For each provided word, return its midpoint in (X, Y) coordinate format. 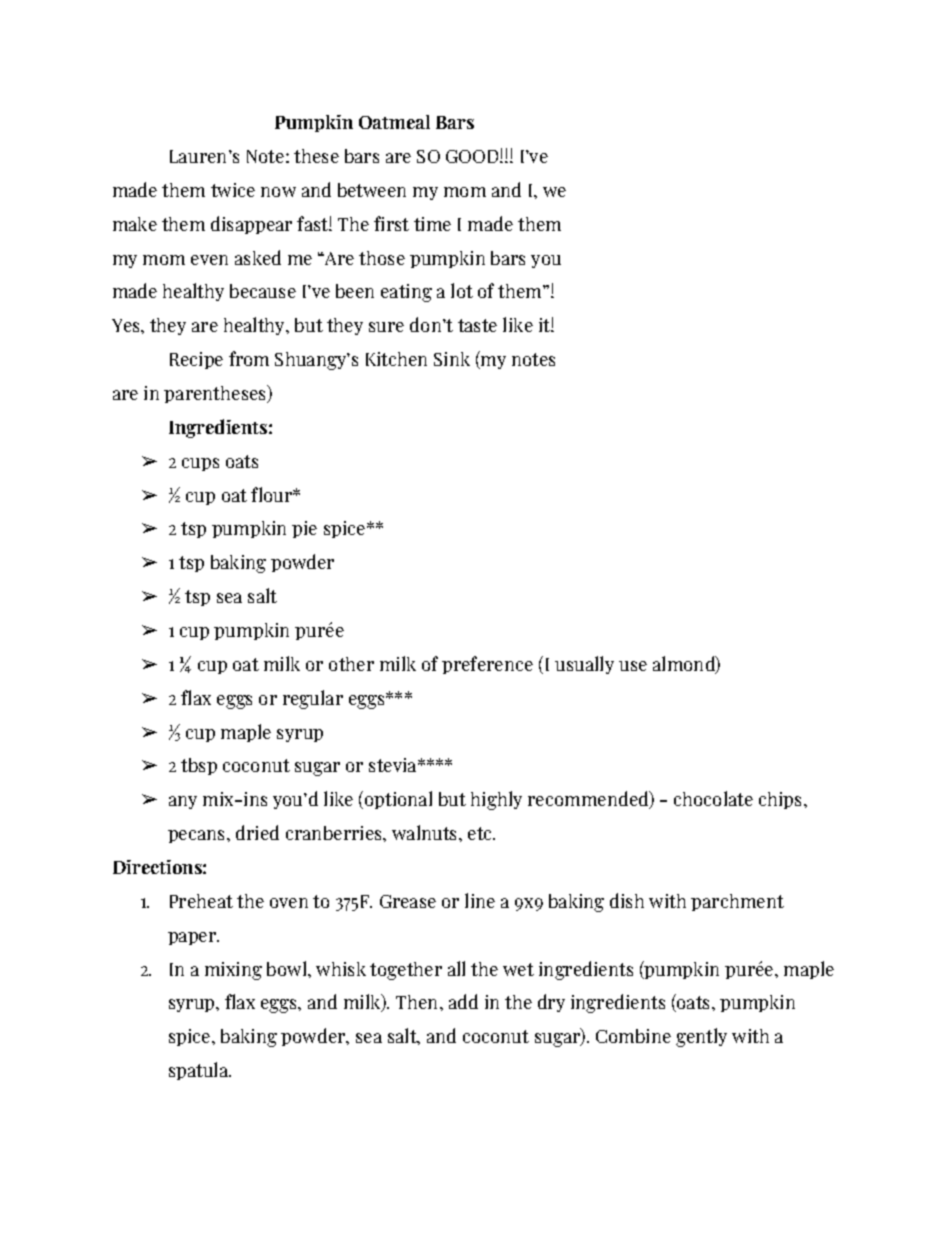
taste (477, 325)
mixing (233, 971)
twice (233, 190)
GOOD (473, 156)
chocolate (713, 798)
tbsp (199, 766)
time (432, 224)
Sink (452, 359)
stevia (394, 765)
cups (200, 464)
